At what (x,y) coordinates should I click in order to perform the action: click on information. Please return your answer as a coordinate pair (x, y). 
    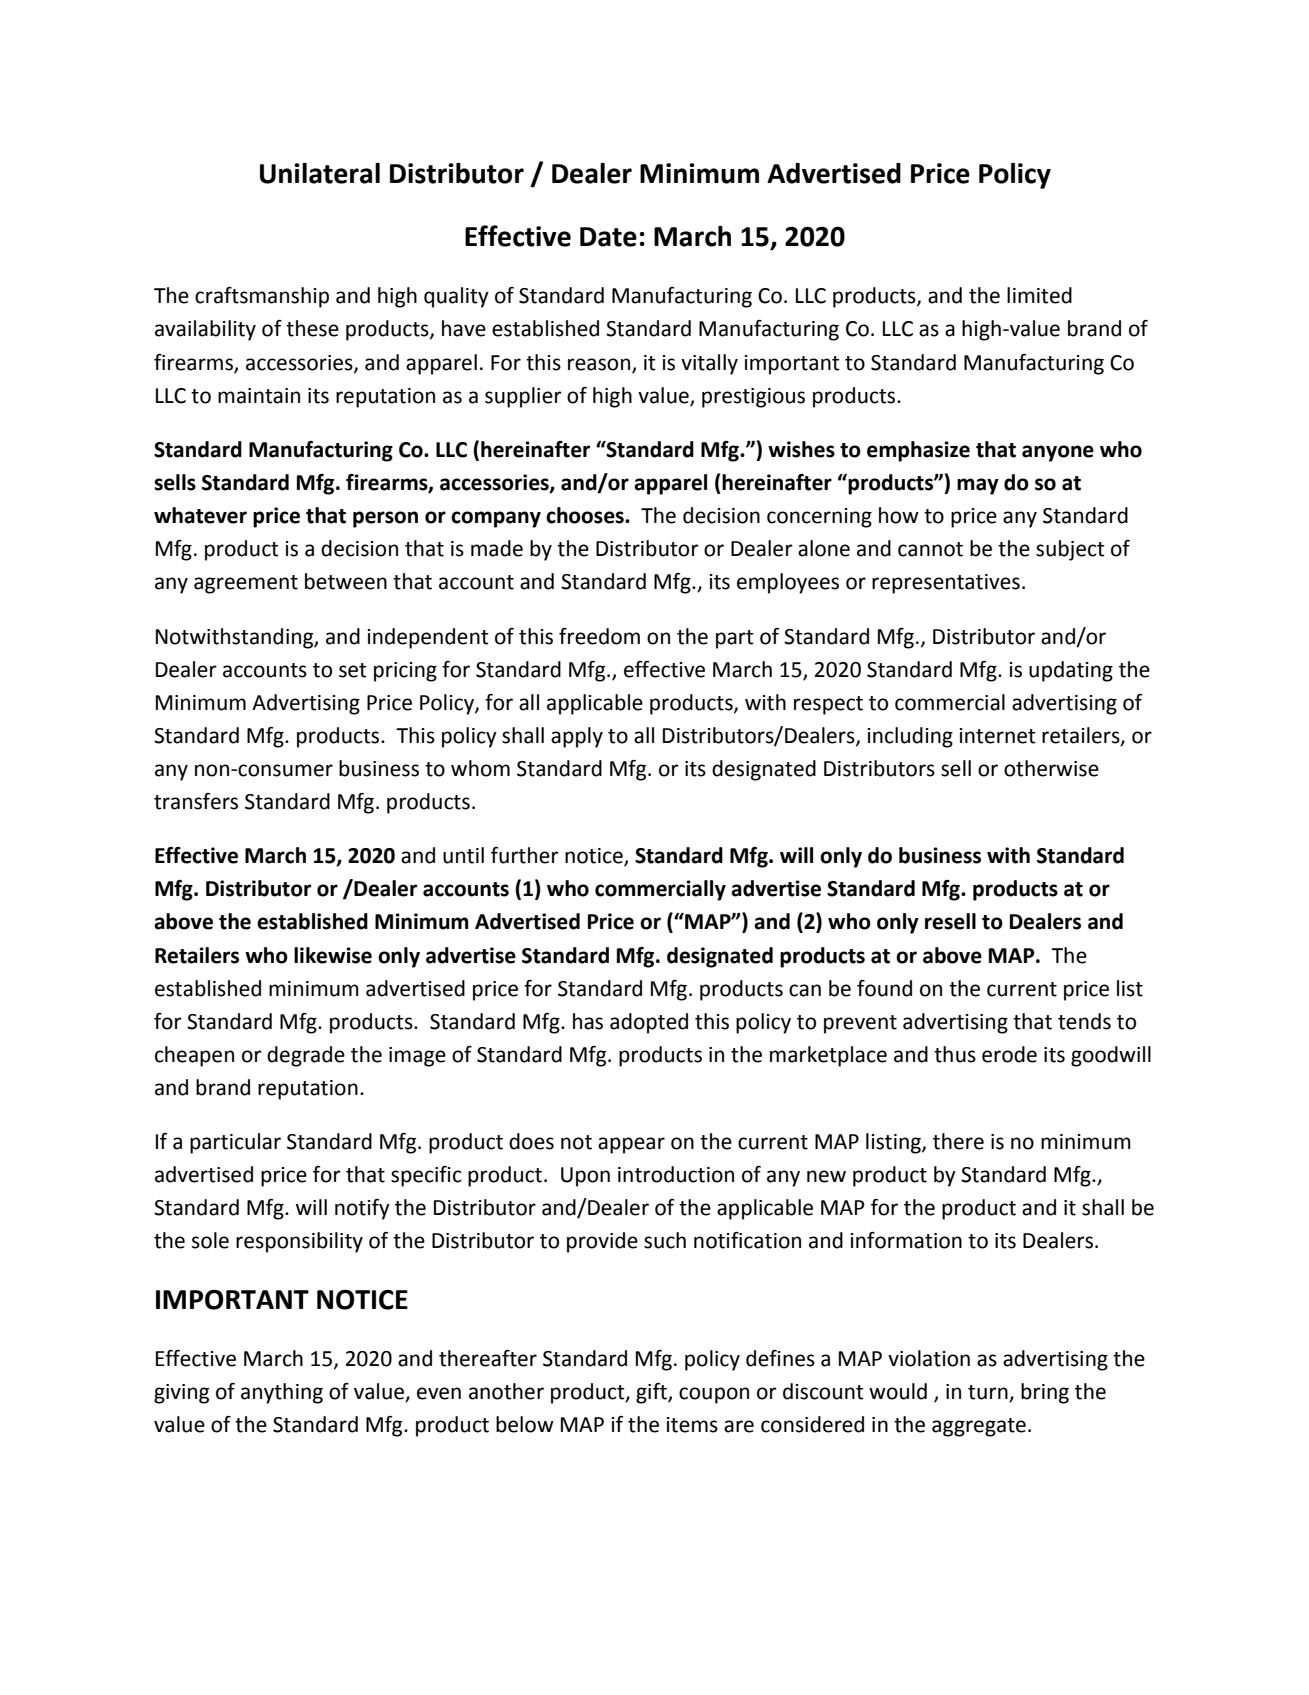
    Looking at the image, I should click on (906, 1240).
